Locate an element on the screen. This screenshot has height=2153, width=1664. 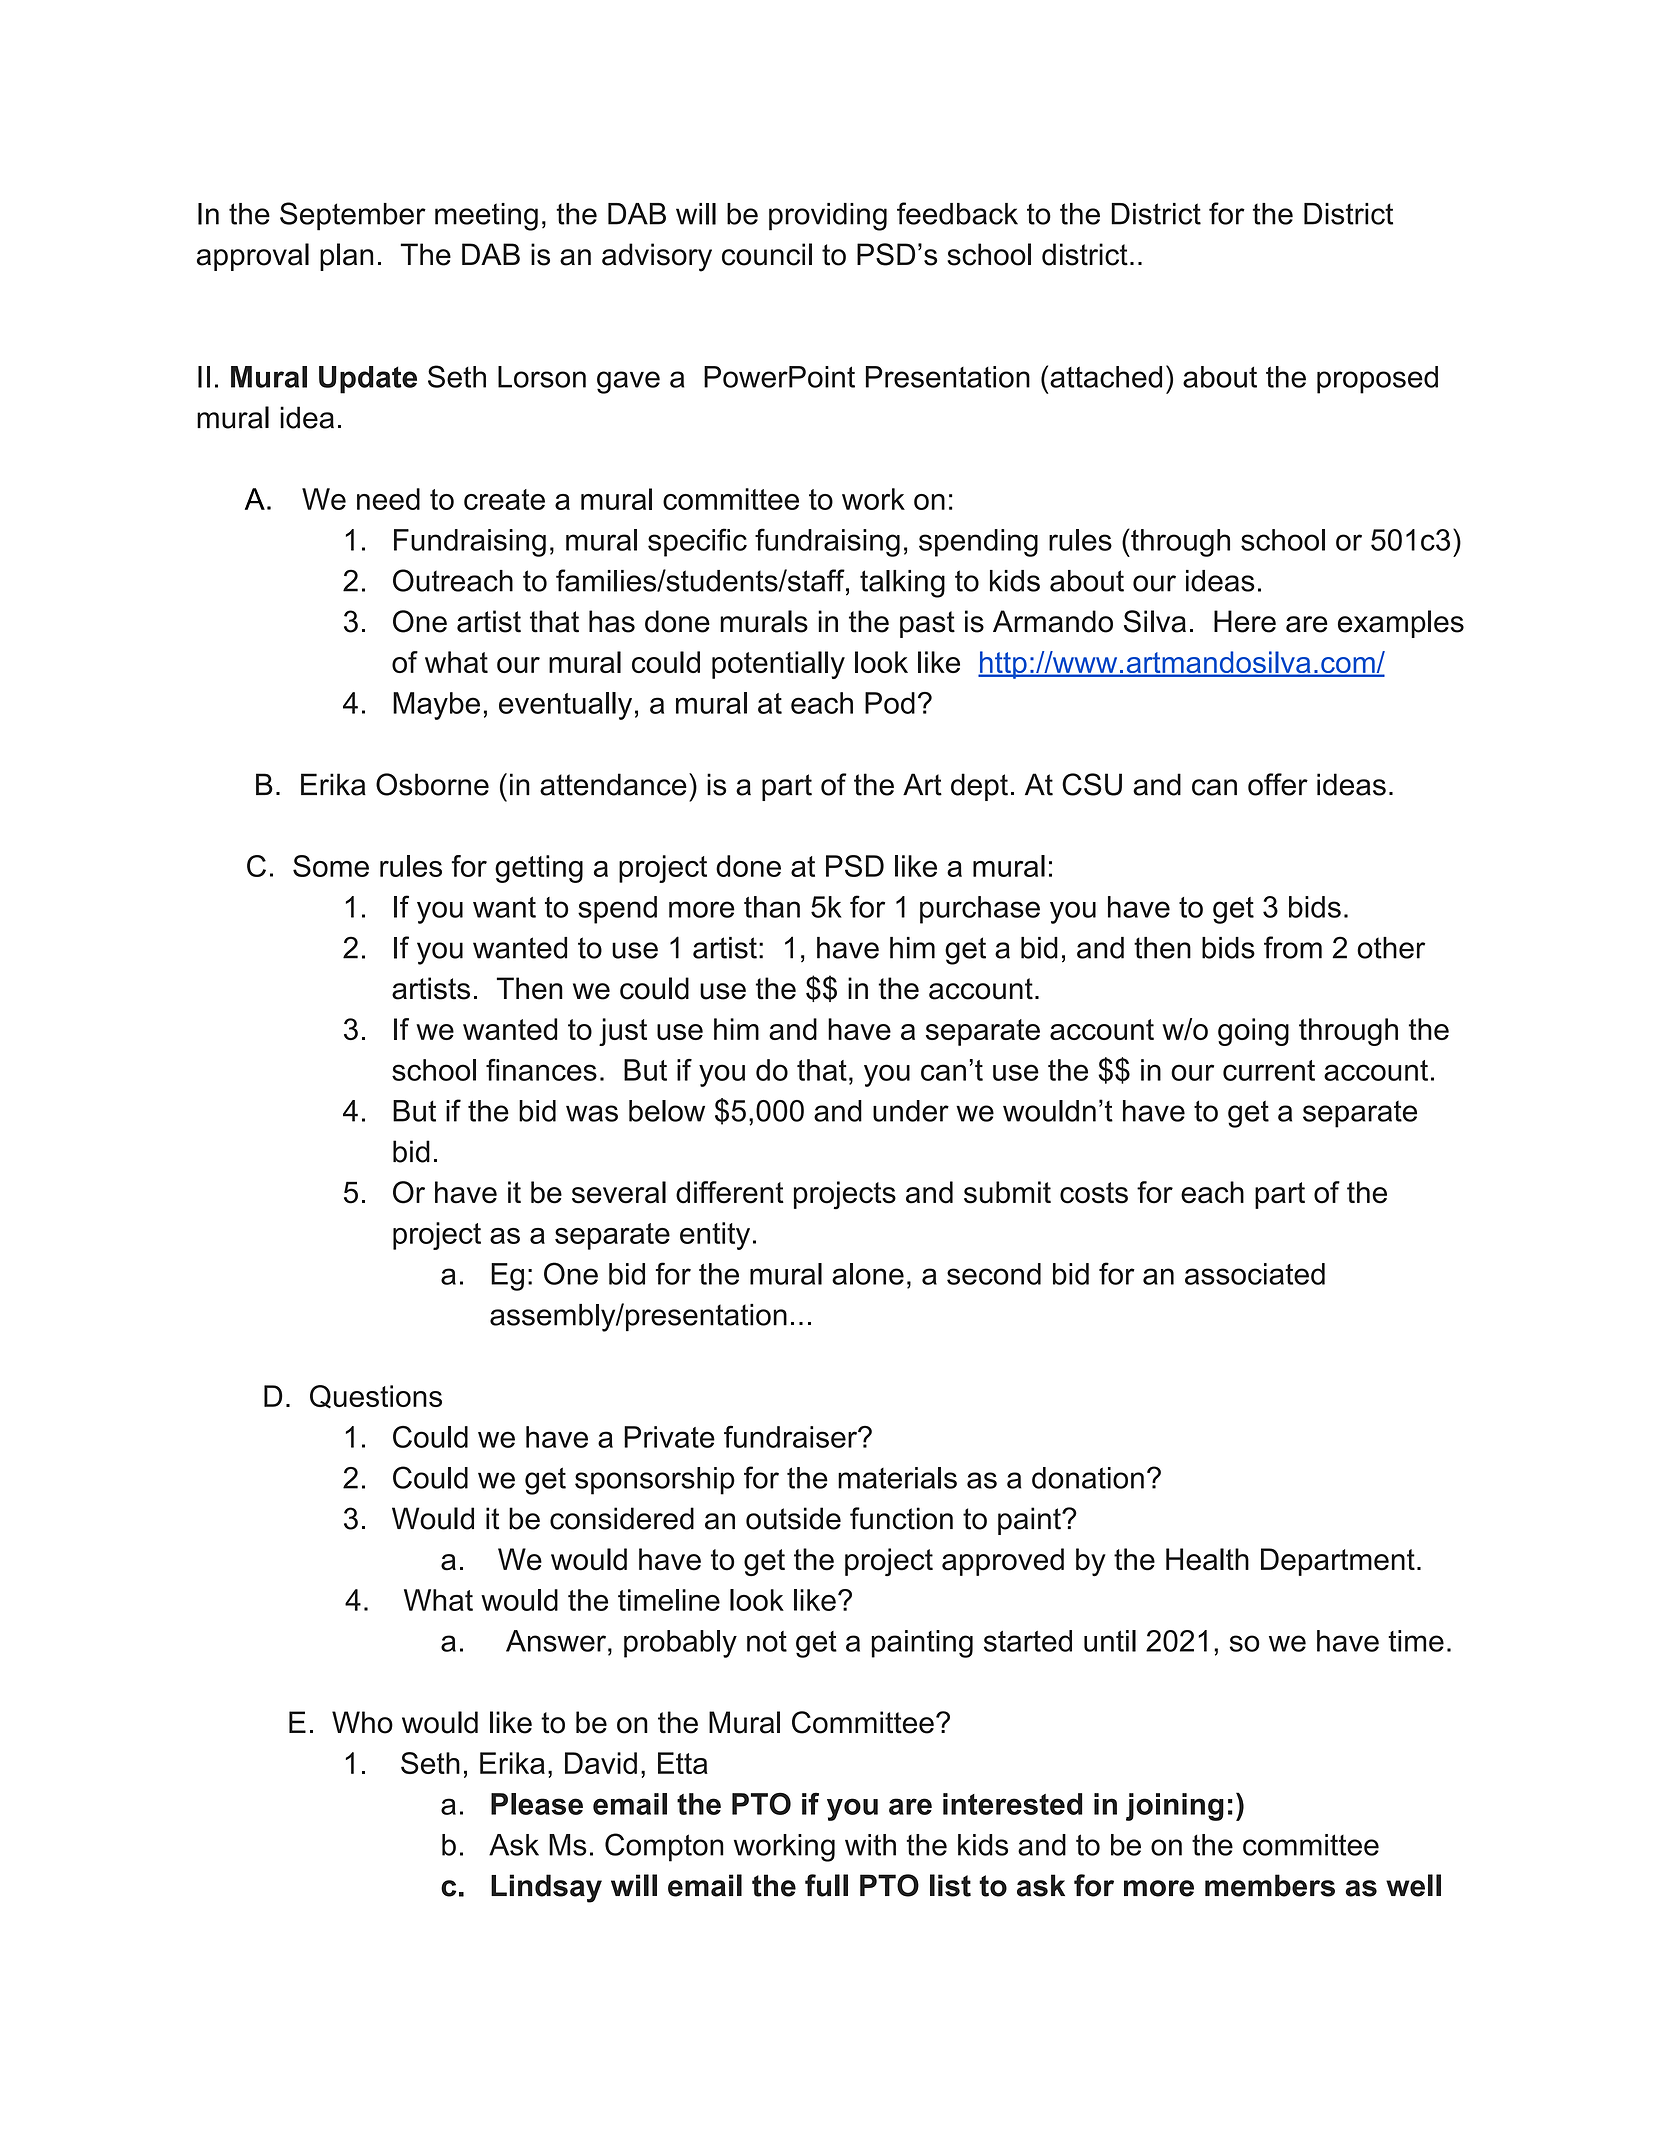
Please is located at coordinates (537, 1804).
